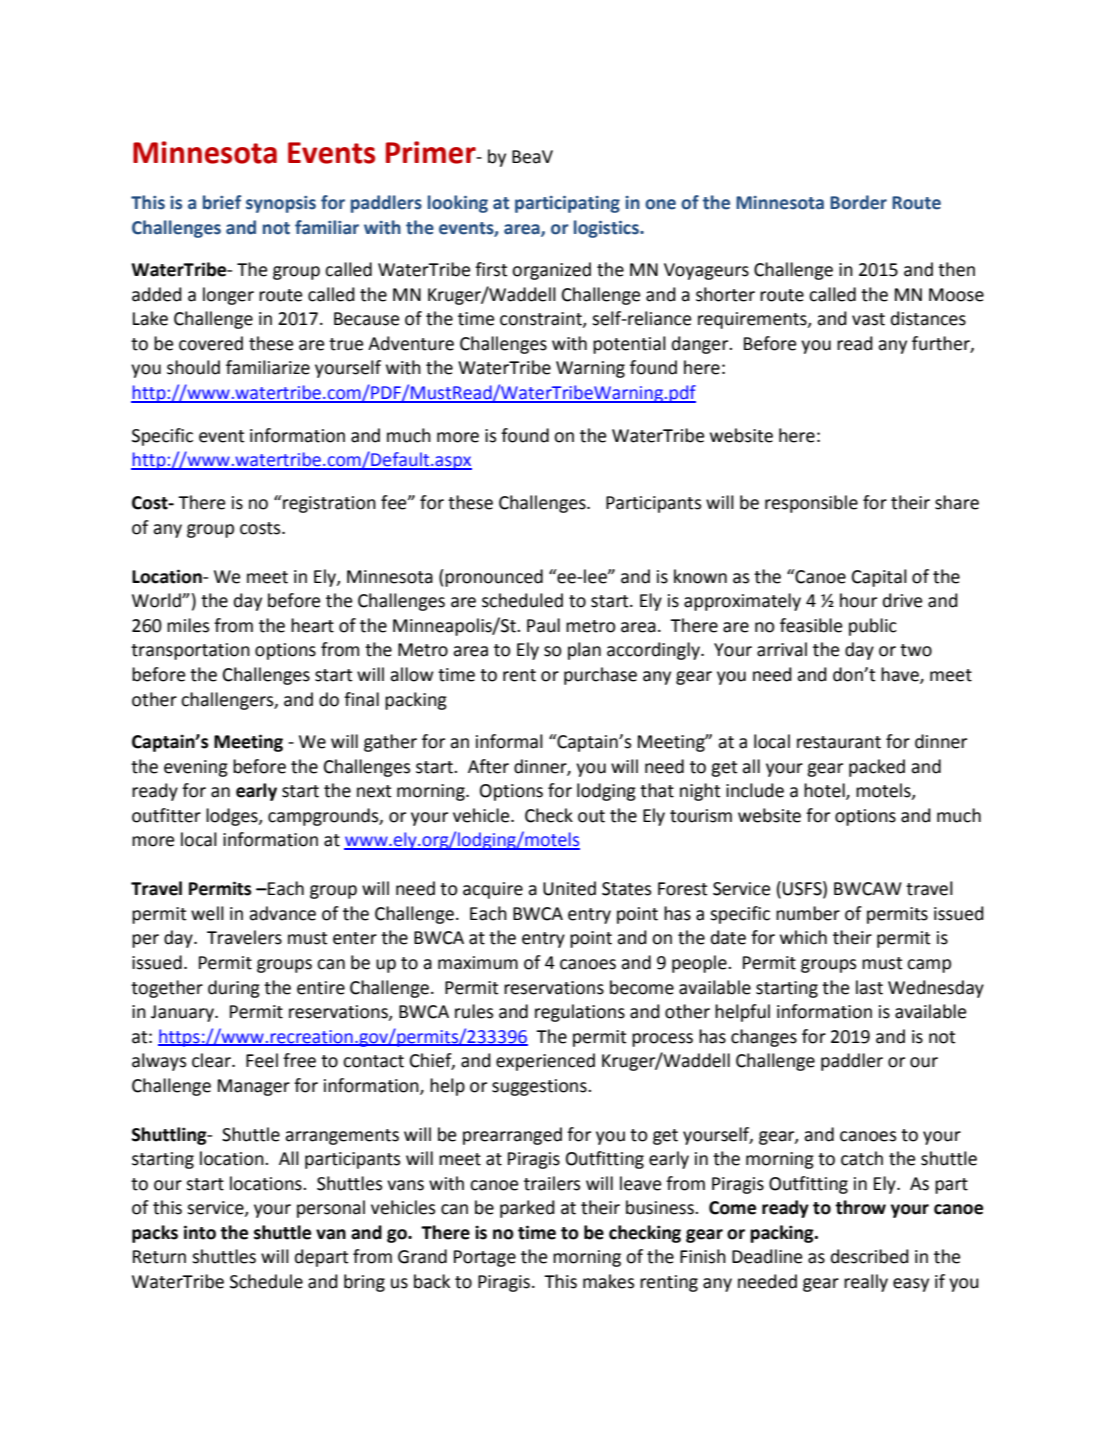 The width and height of the page is (1118, 1447). What do you see at coordinates (509, 741) in the page?
I see `informal` at bounding box center [509, 741].
